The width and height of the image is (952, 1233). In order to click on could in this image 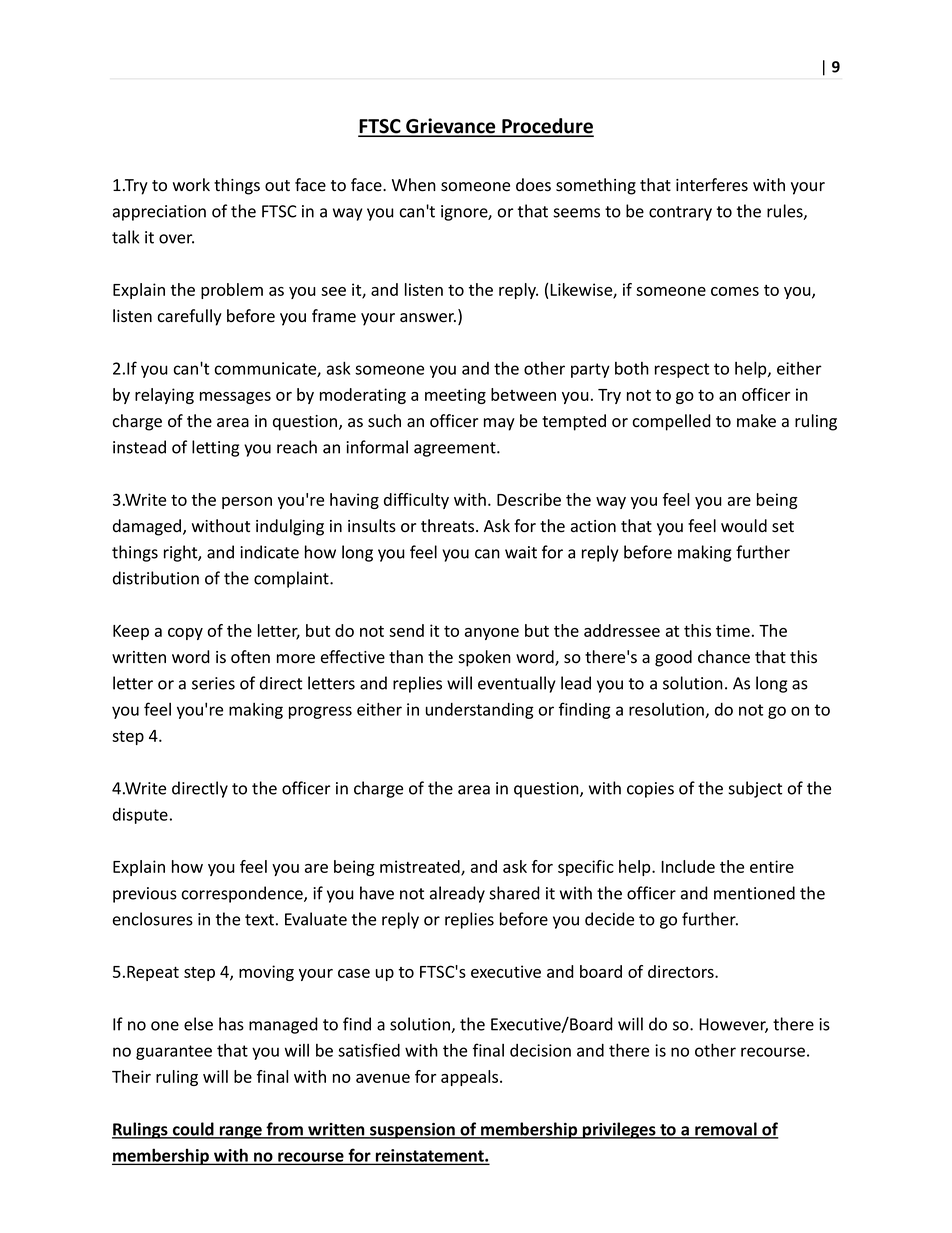, I will do `click(193, 1130)`.
